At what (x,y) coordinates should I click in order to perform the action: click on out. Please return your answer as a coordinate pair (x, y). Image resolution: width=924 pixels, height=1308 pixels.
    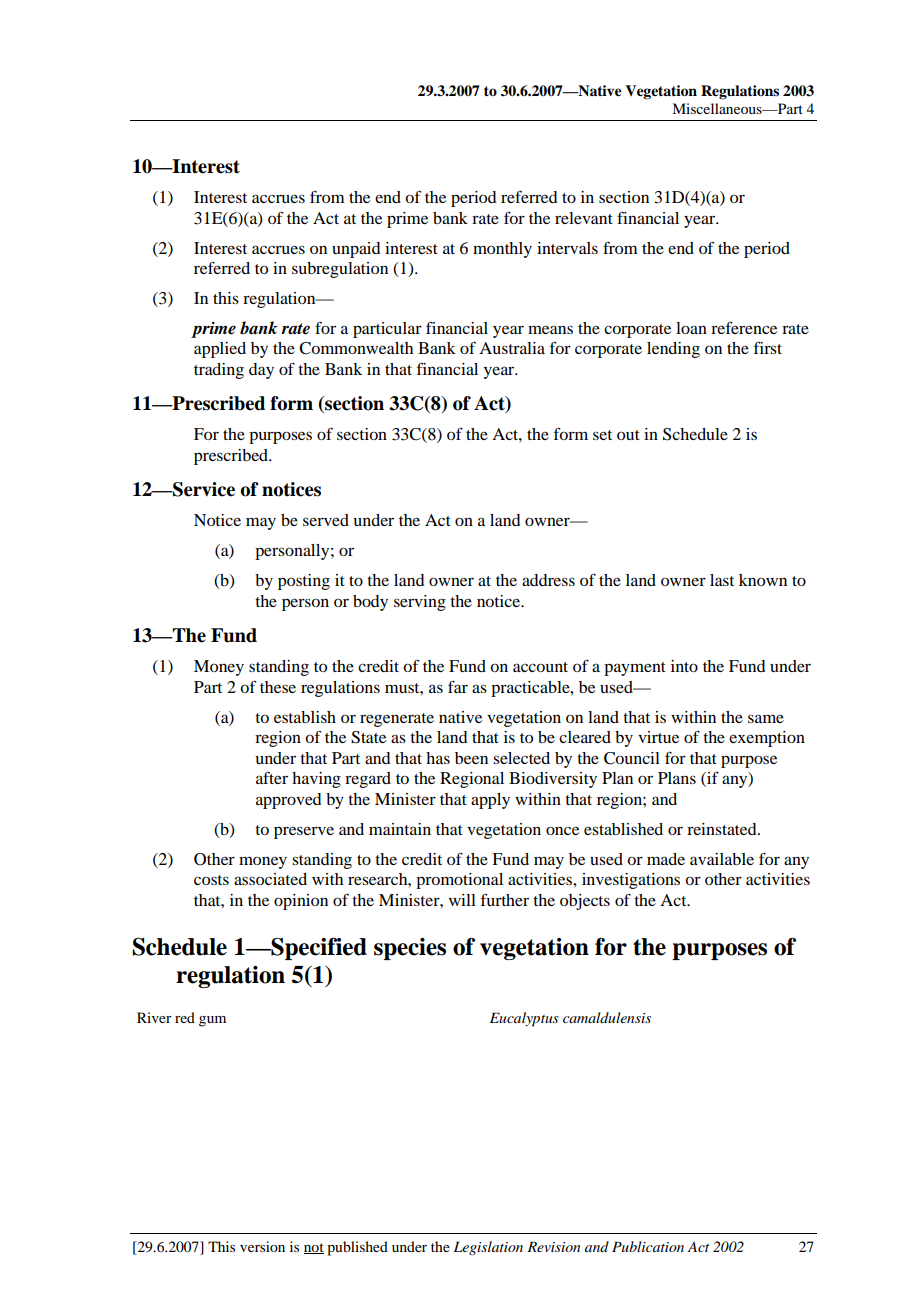
    Looking at the image, I should click on (628, 435).
